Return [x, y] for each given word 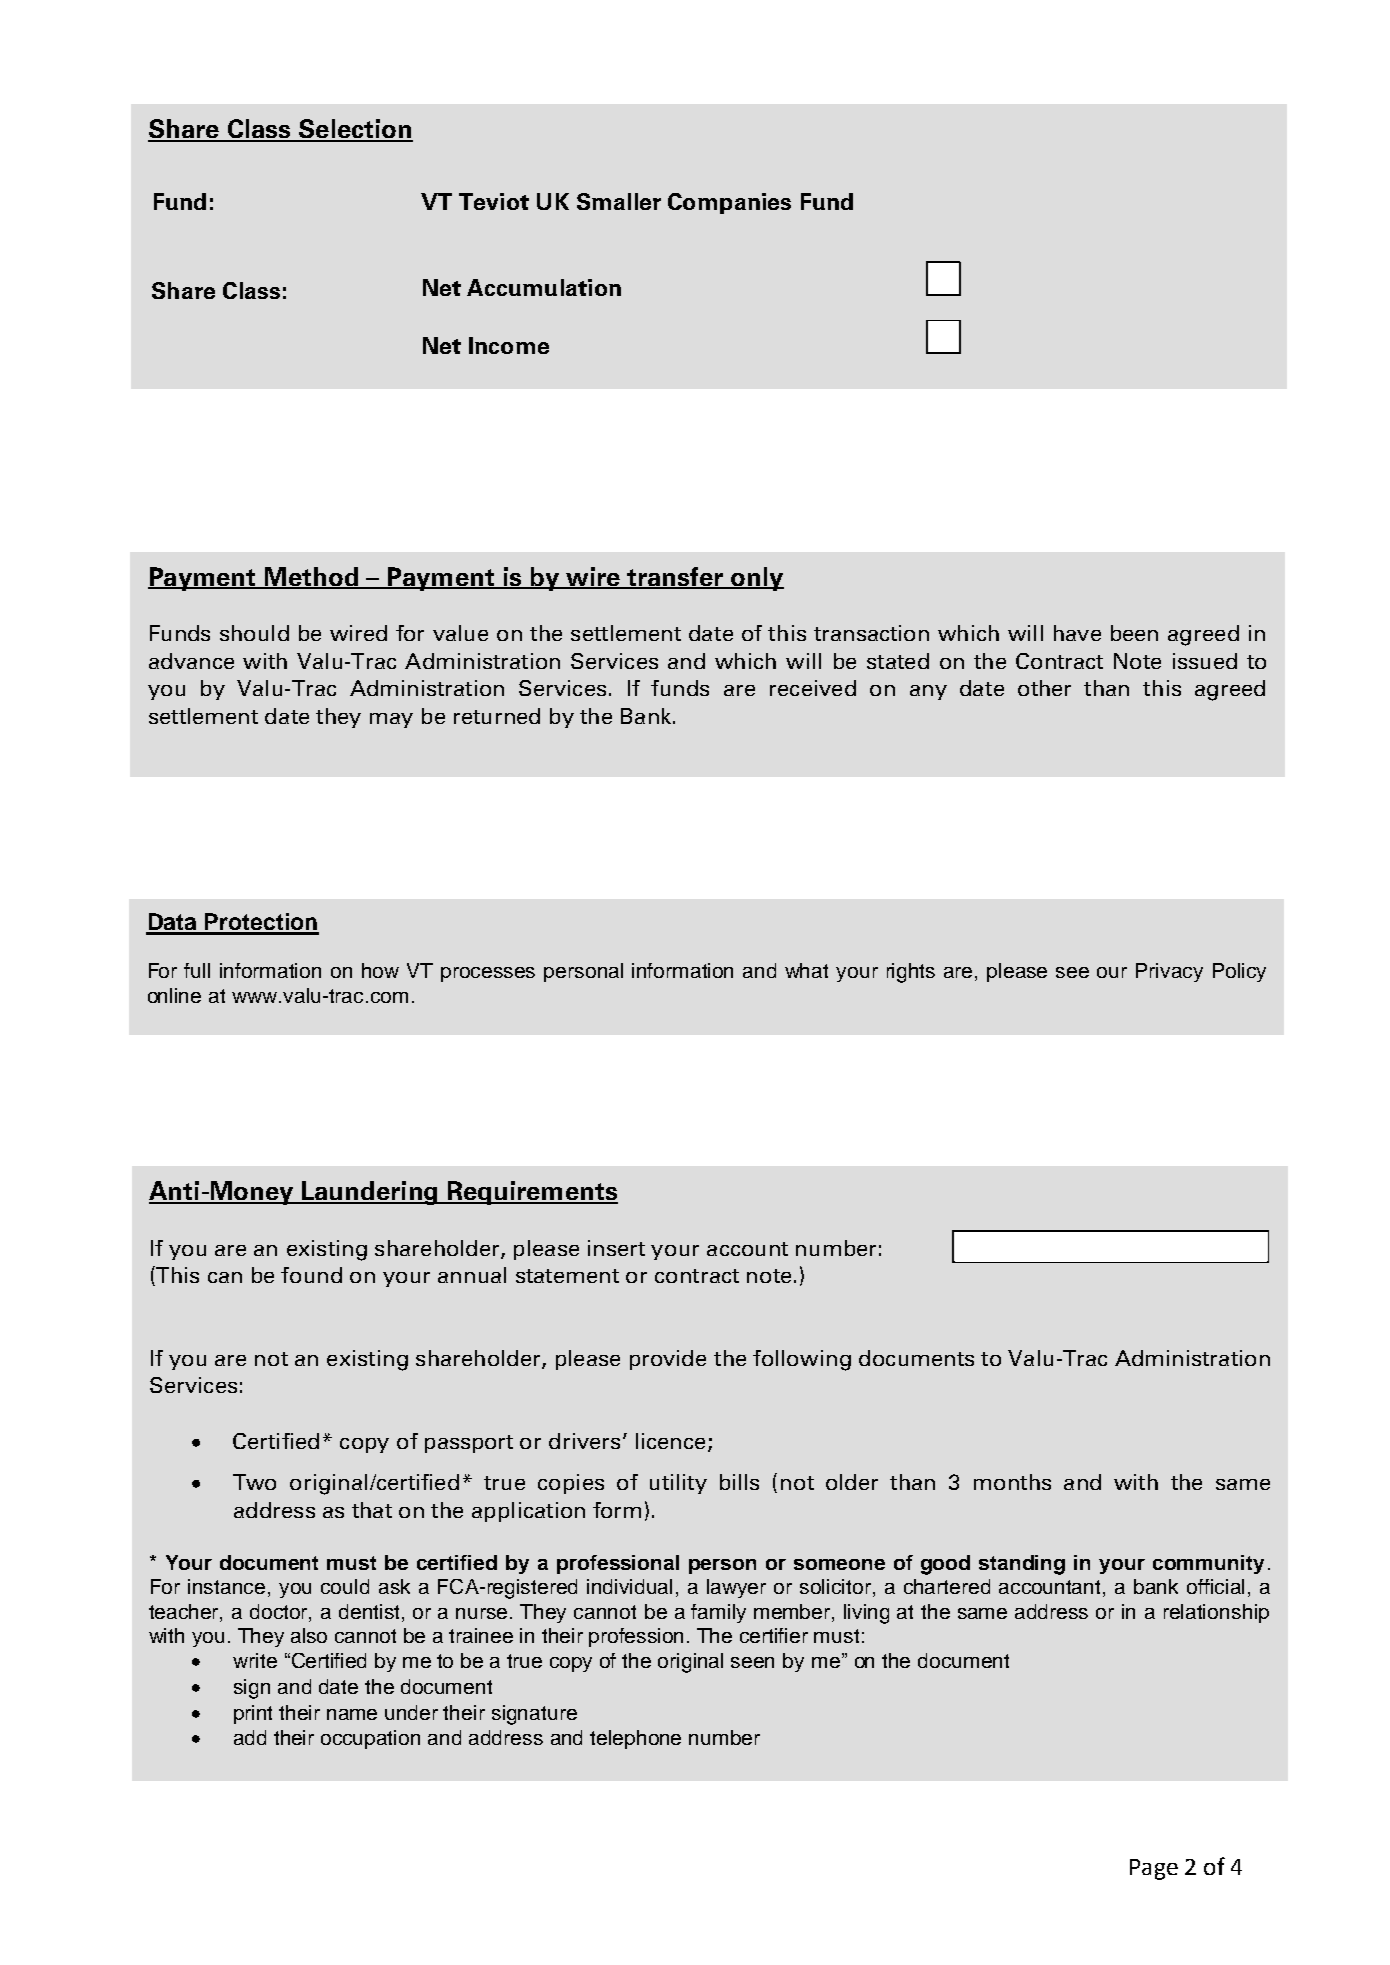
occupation [370, 1739]
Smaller [619, 201]
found [311, 1275]
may [391, 720]
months [1012, 1482]
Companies [729, 203]
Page [1154, 1869]
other [1044, 688]
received [813, 688]
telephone [635, 1739]
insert [616, 1248]
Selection [355, 130]
